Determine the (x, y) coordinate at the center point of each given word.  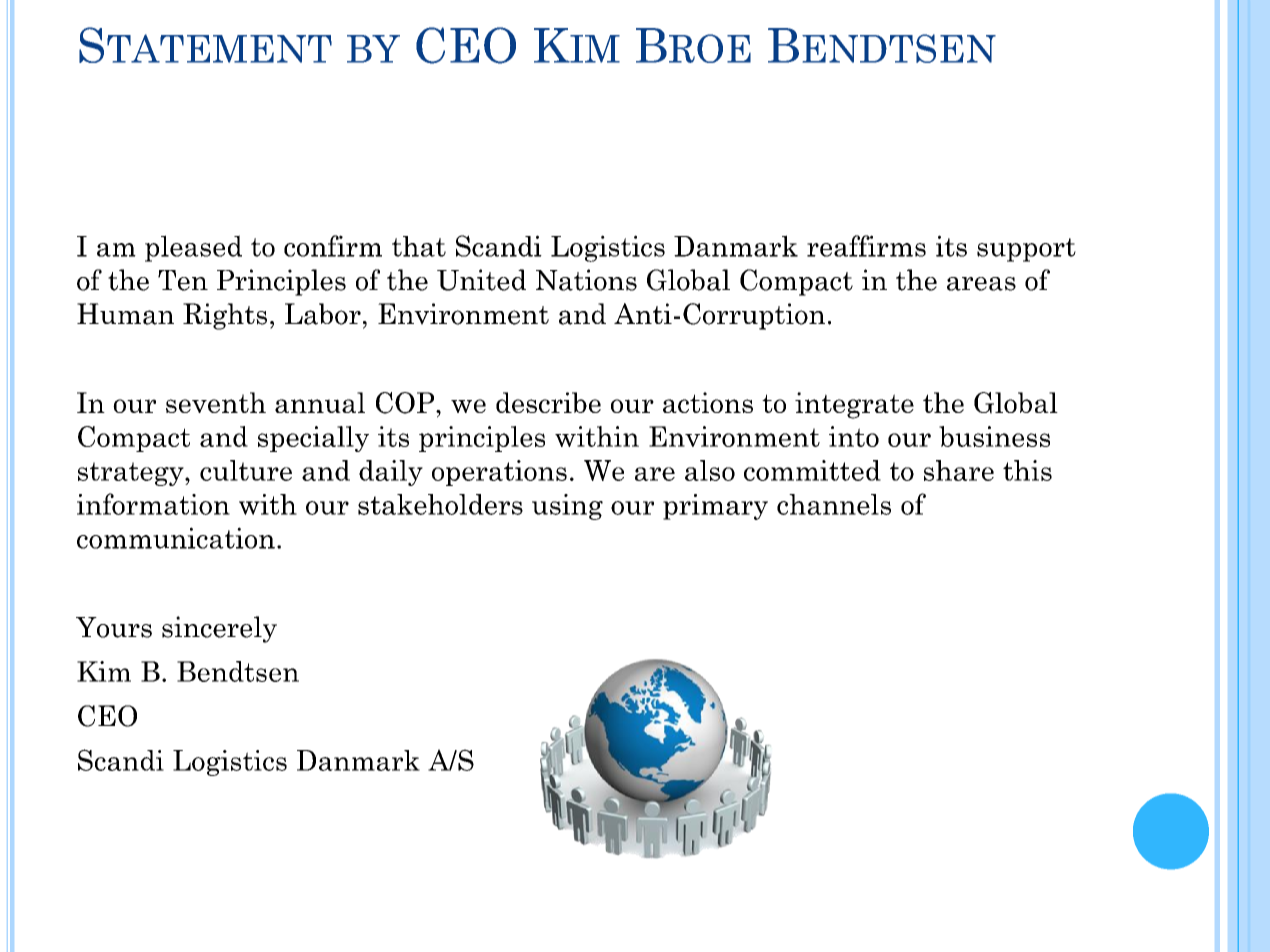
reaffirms (866, 246)
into (854, 436)
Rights (225, 316)
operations (499, 473)
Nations (586, 280)
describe (548, 402)
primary (715, 507)
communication (176, 538)
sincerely (219, 629)
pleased (193, 248)
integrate (854, 405)
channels (834, 504)
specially (313, 439)
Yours (114, 627)
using (567, 507)
